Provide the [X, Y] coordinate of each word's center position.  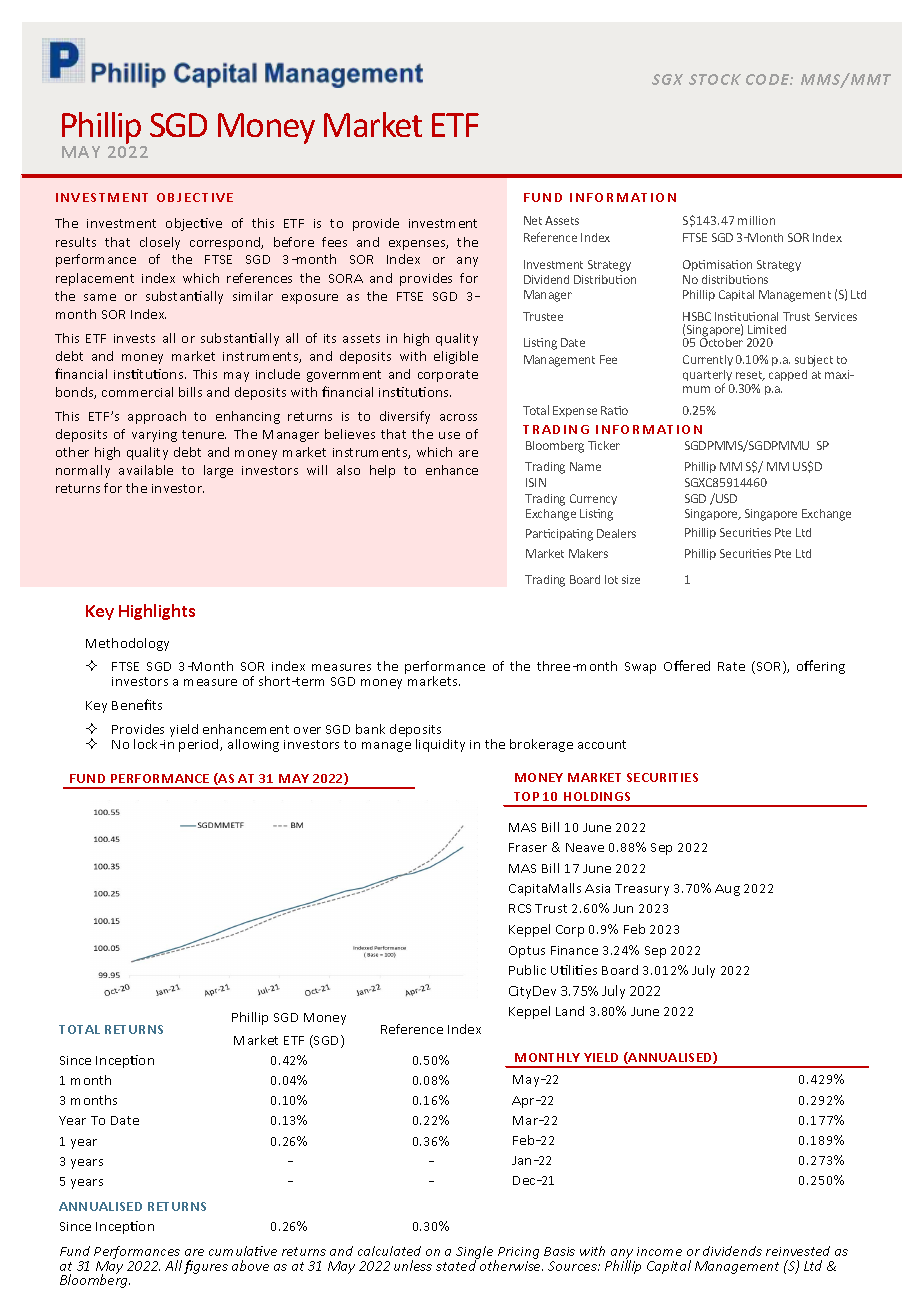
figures [206, 1267]
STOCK [715, 79]
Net [533, 220]
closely [160, 243]
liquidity [440, 745]
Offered [687, 665]
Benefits [137, 704]
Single [476, 1254]
